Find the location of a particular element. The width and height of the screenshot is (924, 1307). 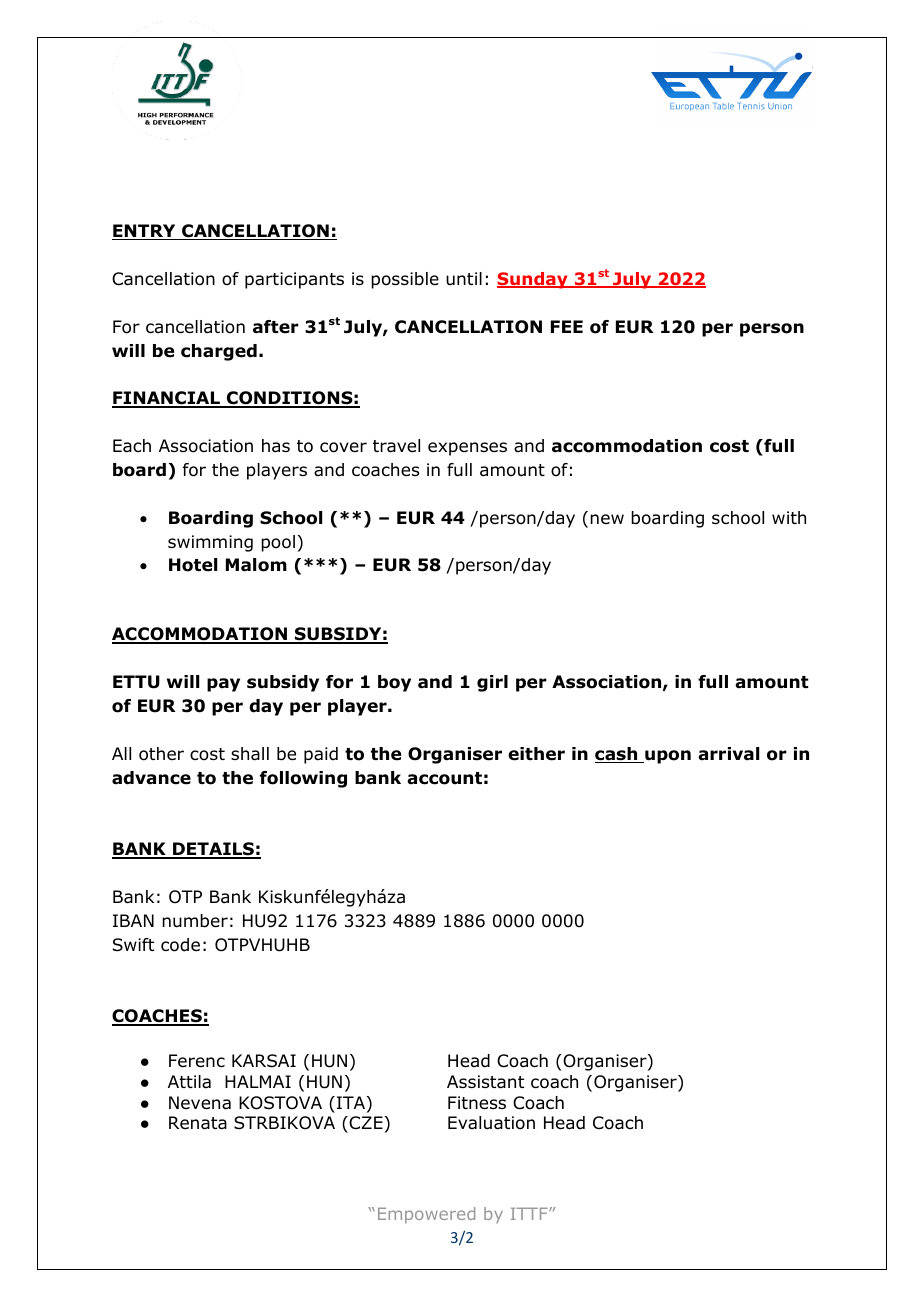

FEE is located at coordinates (567, 326).
